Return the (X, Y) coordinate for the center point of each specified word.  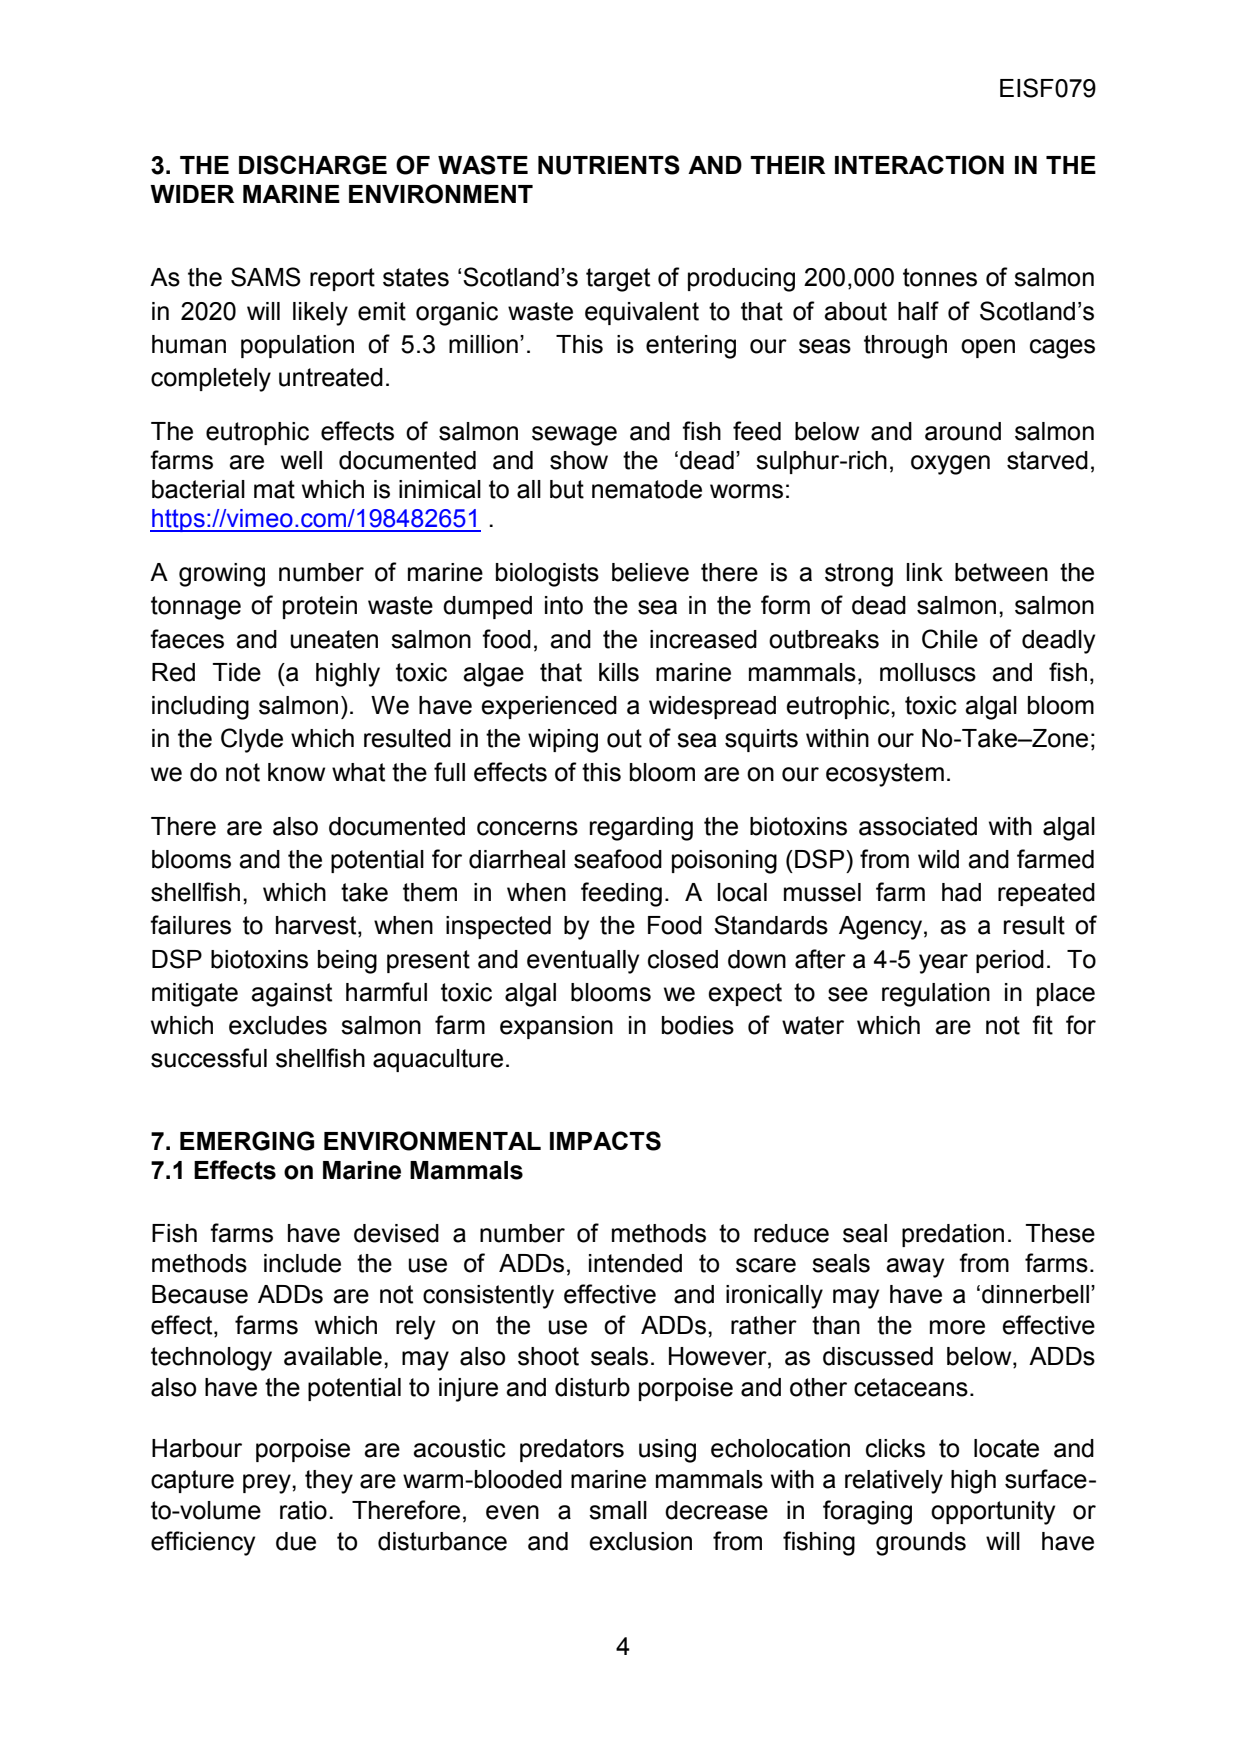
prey (268, 1484)
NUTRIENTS (609, 165)
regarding (641, 829)
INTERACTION (919, 165)
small (618, 1510)
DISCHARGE (313, 165)
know (296, 772)
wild (938, 859)
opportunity (993, 1513)
